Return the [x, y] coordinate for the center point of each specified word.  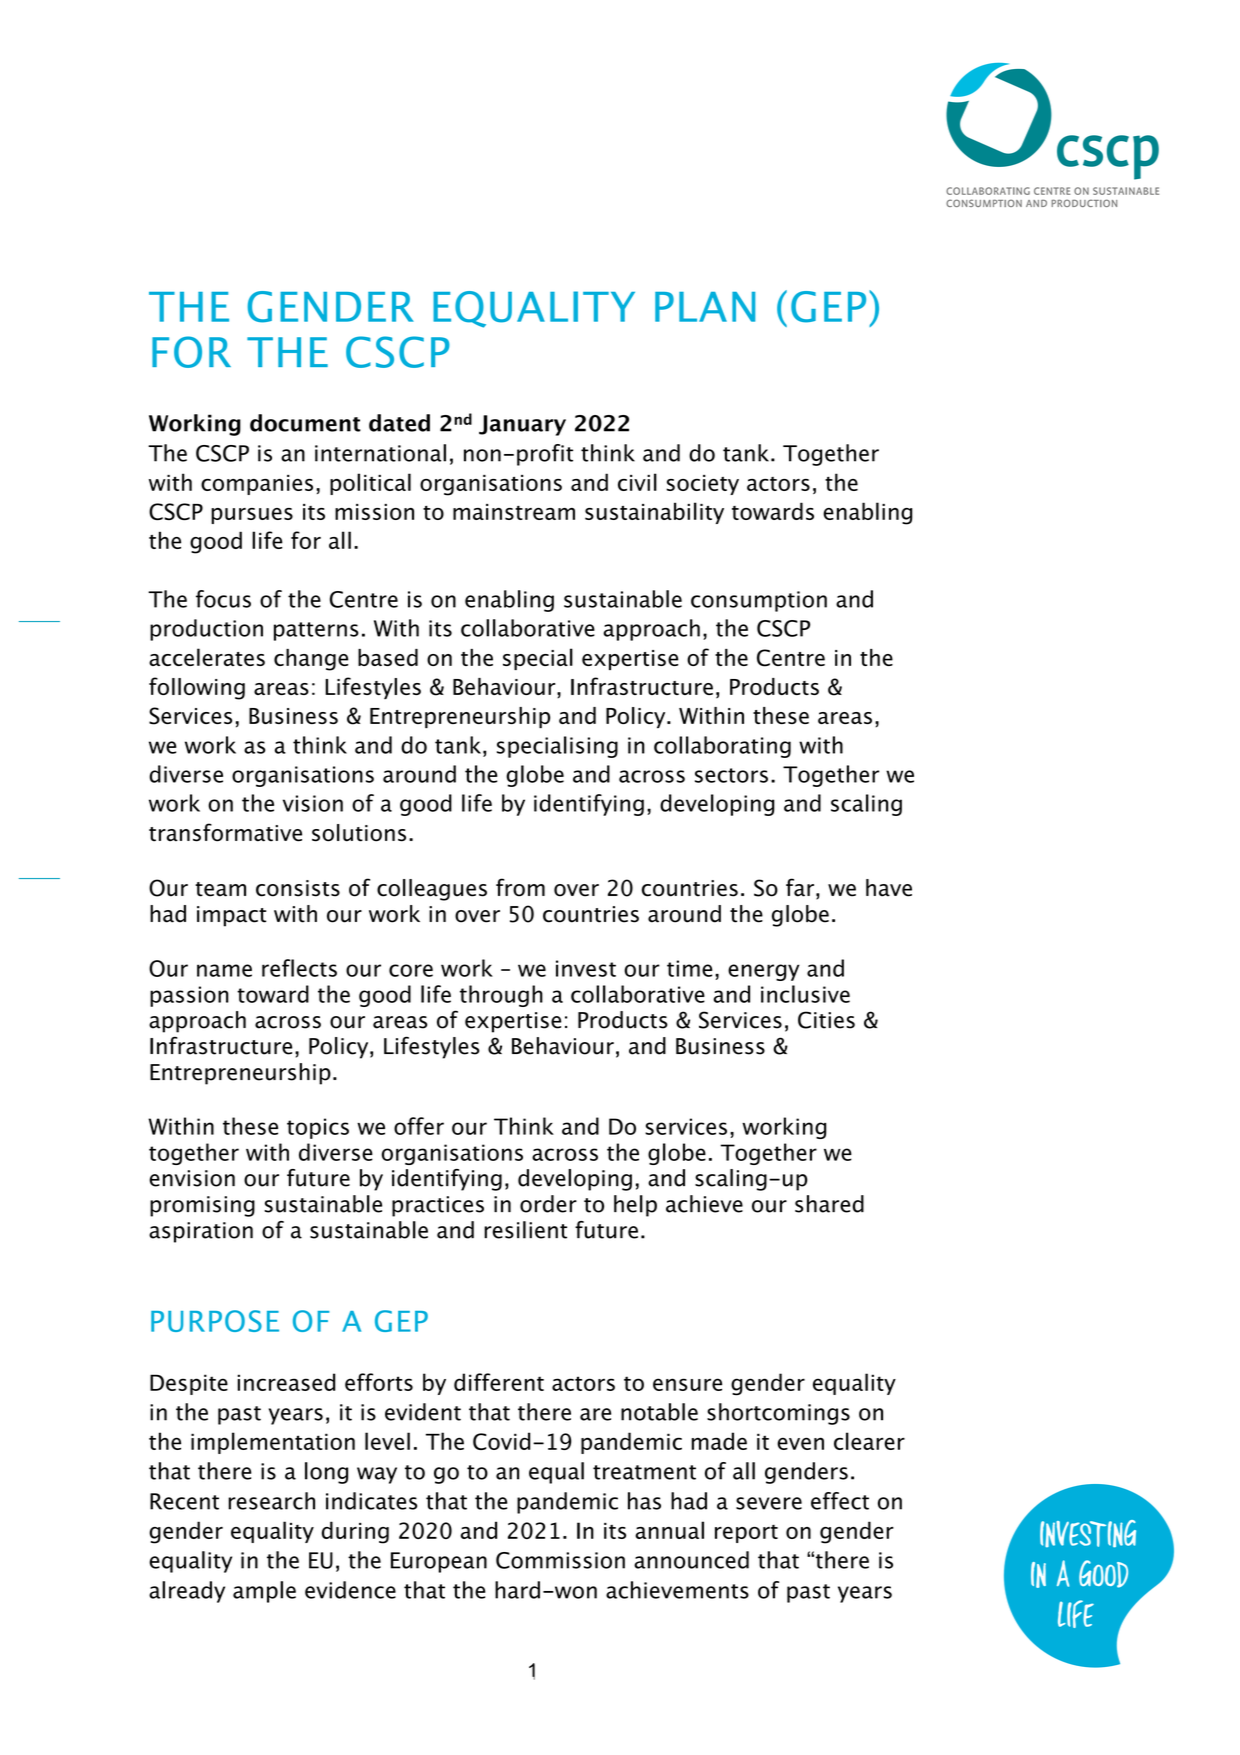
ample [264, 1592]
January [522, 425]
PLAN [705, 307]
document [305, 423]
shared [829, 1204]
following [197, 688]
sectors [731, 775]
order [548, 1204]
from [520, 887]
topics [318, 1128]
